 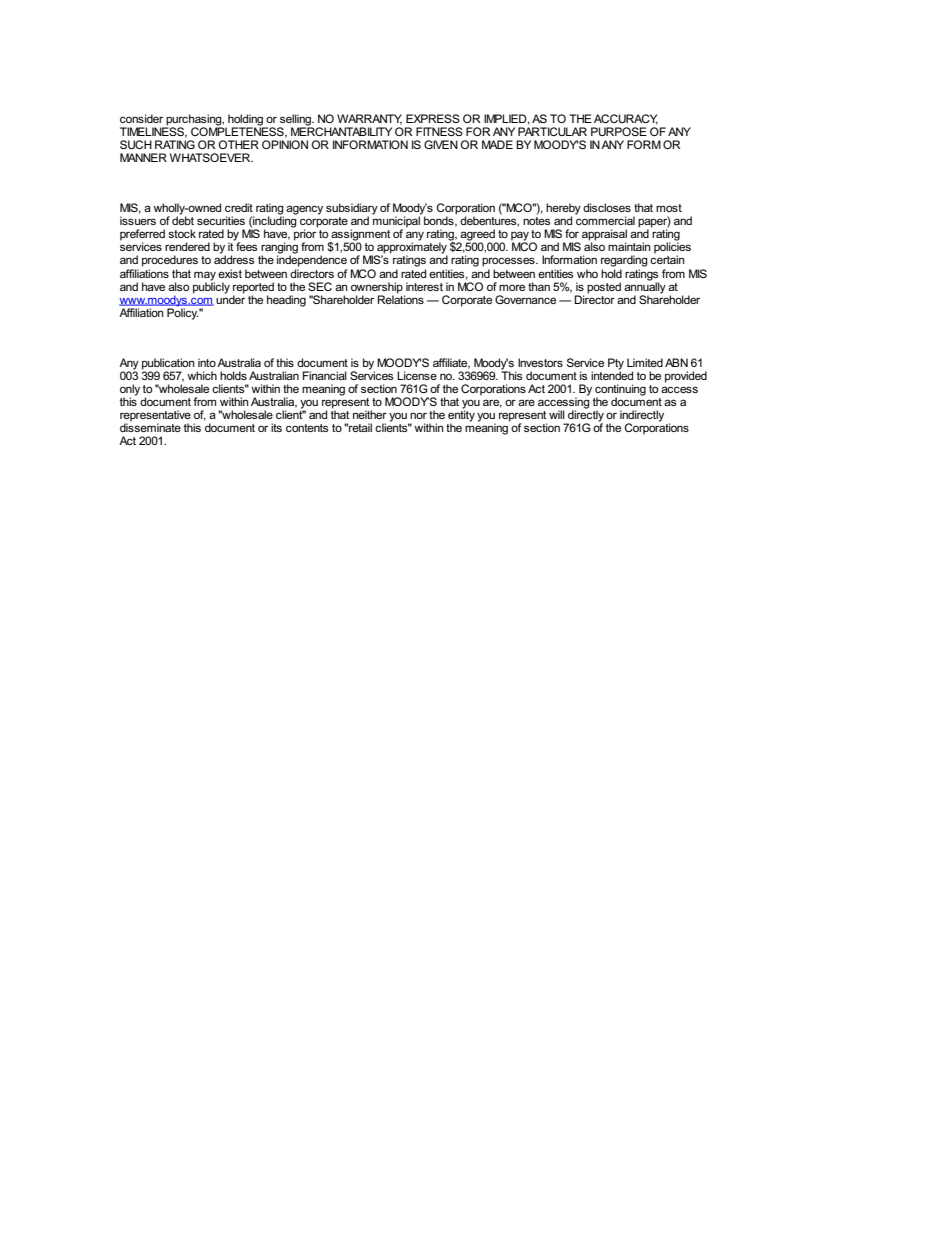 What do you see at coordinates (439, 131) in the screenshot?
I see `FITNESS` at bounding box center [439, 131].
